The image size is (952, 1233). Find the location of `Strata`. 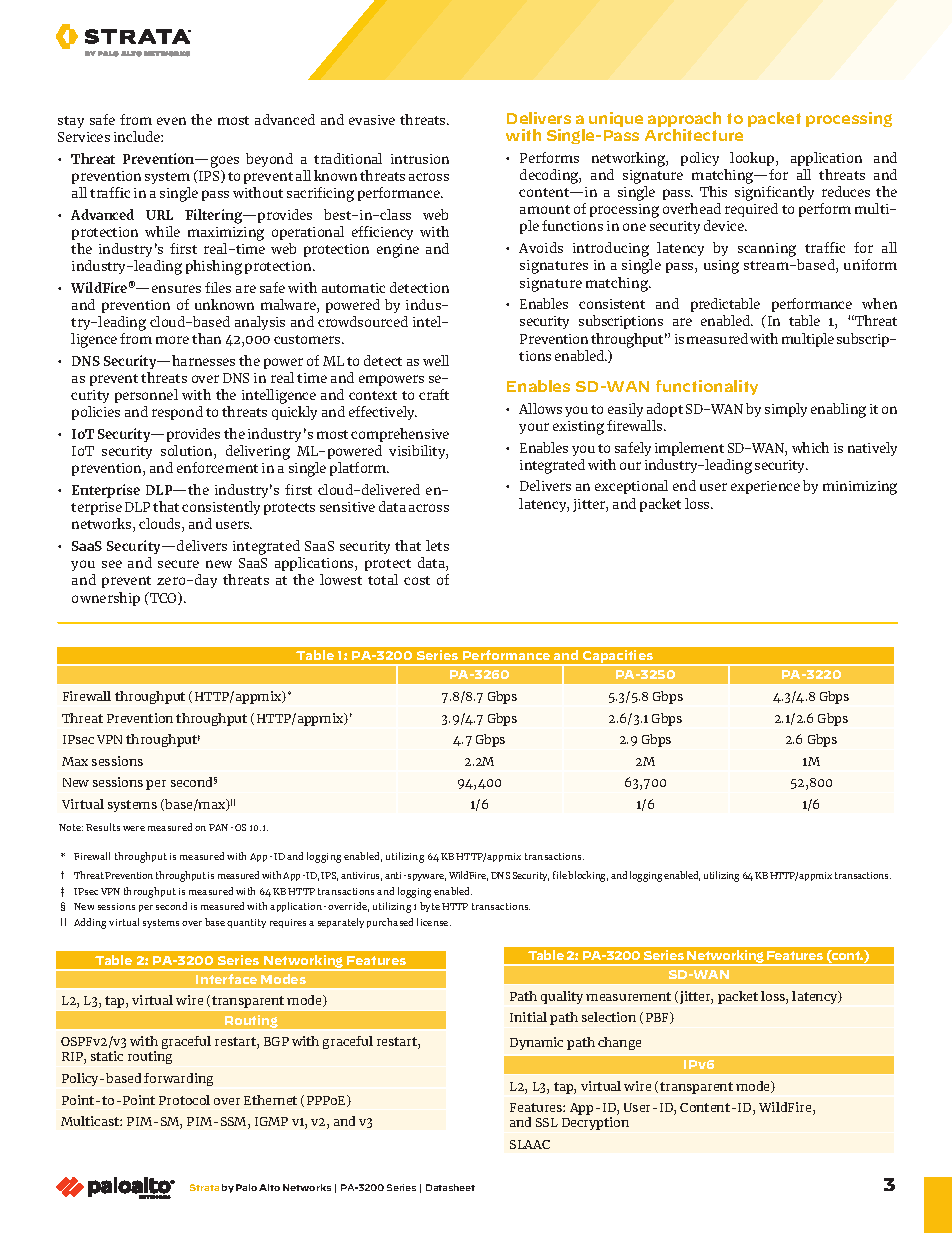

Strata is located at coordinates (204, 1187).
